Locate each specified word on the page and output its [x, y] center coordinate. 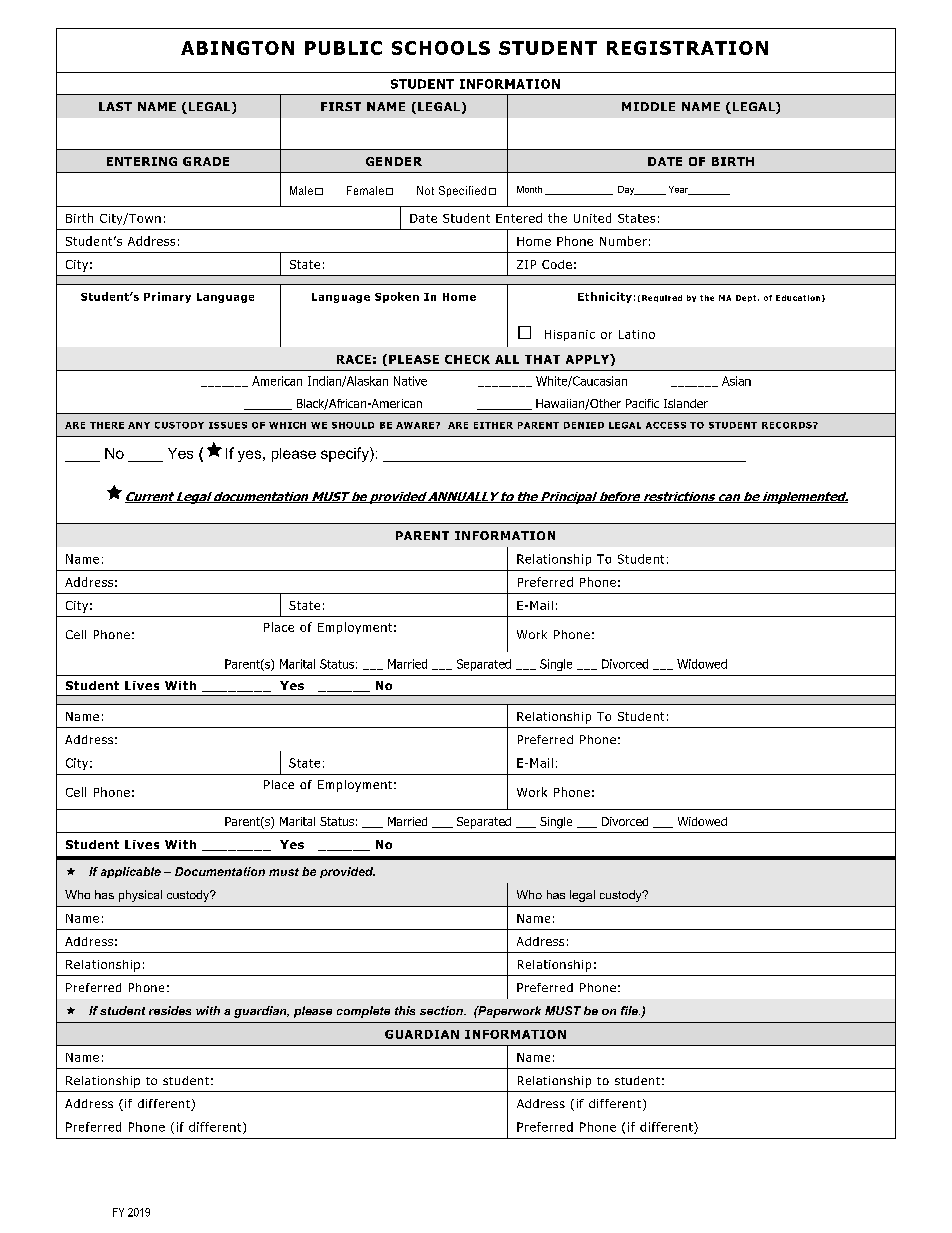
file [630, 1010]
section [442, 1010]
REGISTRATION [687, 48]
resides [170, 1010]
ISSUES [228, 425]
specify [346, 454]
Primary [167, 297]
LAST [115, 106]
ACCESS [666, 425]
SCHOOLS [441, 48]
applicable [131, 872]
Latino [637, 334]
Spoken [397, 297]
